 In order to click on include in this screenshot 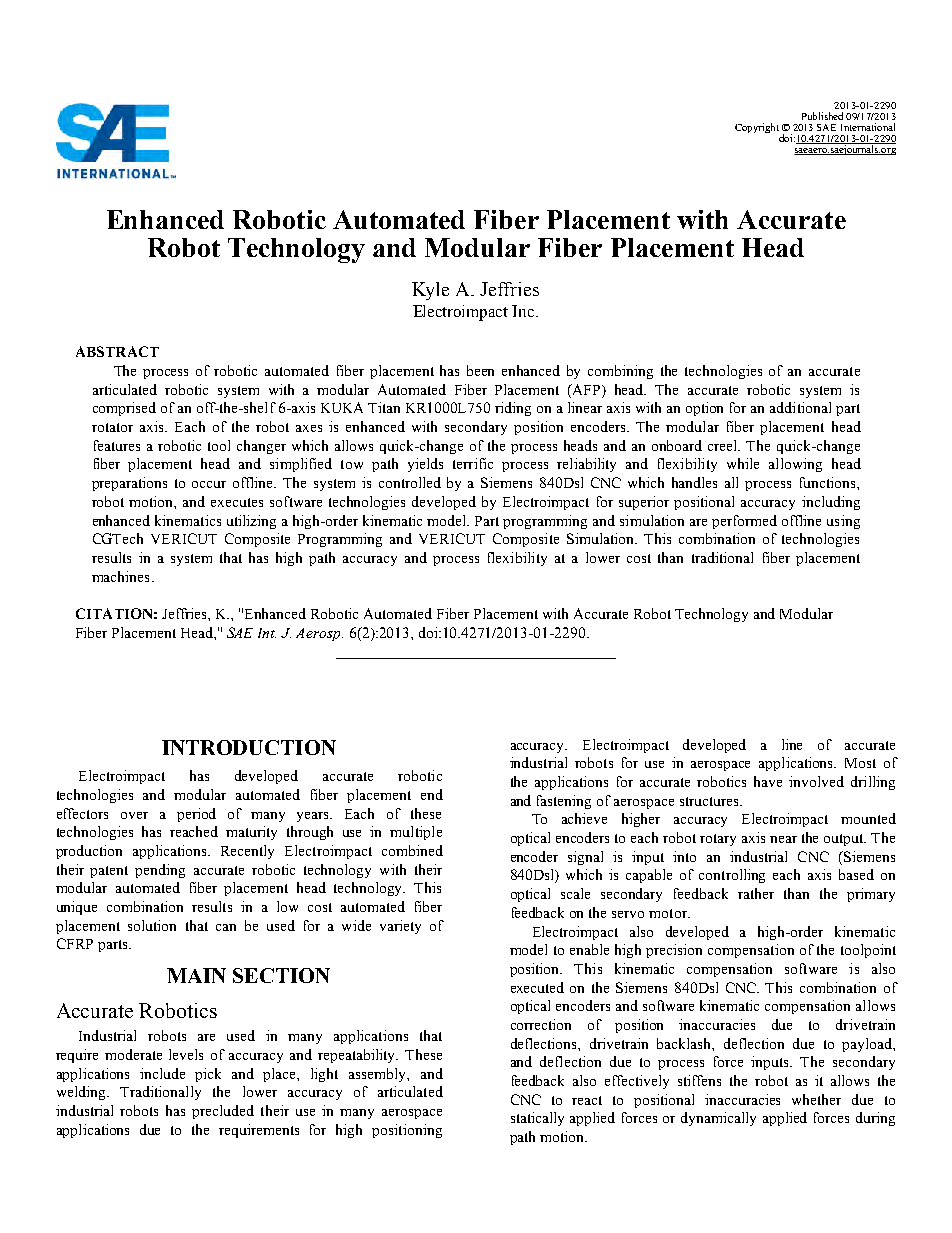, I will do `click(162, 1073)`.
